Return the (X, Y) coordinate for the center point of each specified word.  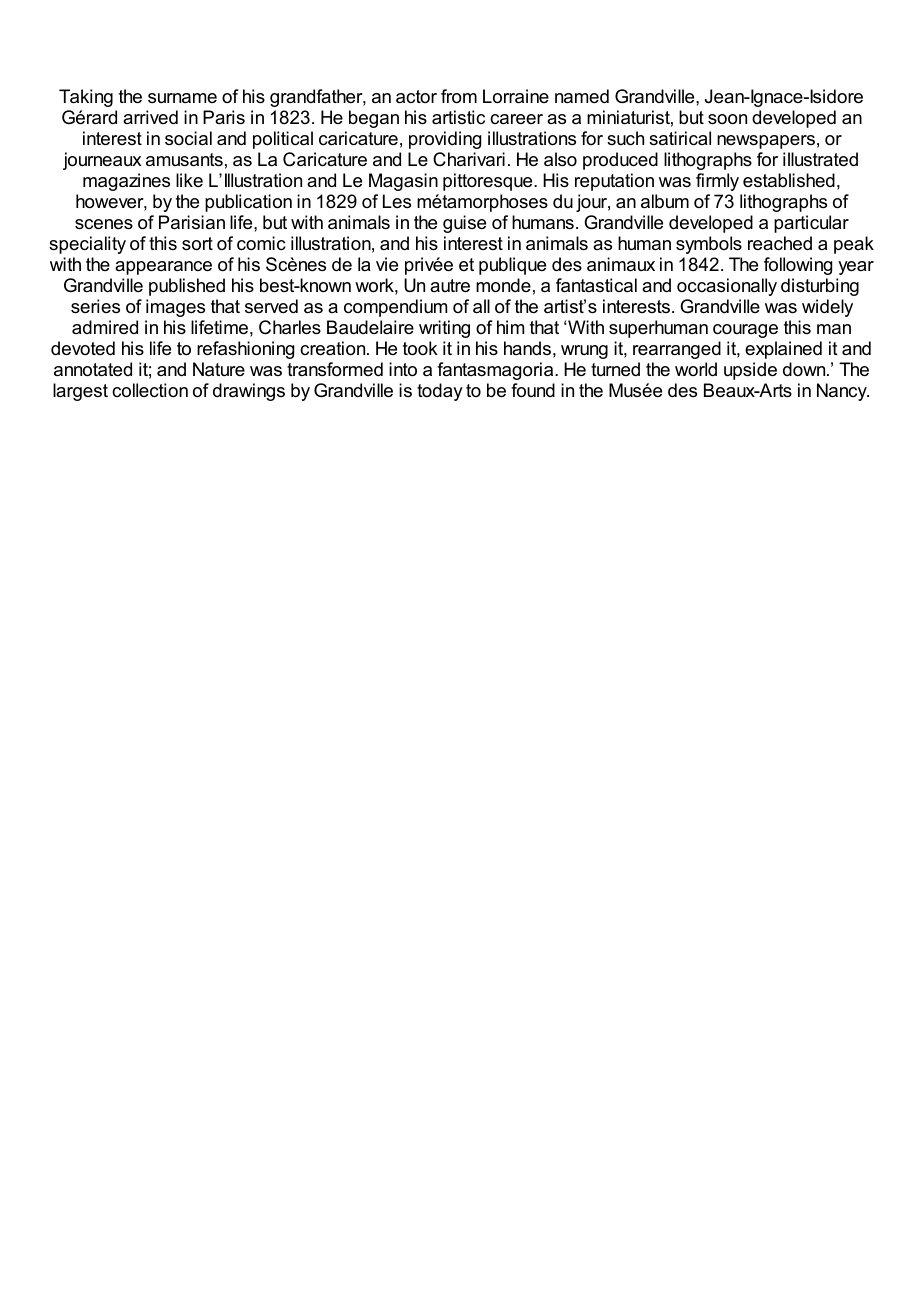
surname (182, 98)
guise (464, 224)
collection (150, 390)
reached (780, 243)
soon (727, 119)
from (459, 96)
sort (197, 244)
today (440, 392)
